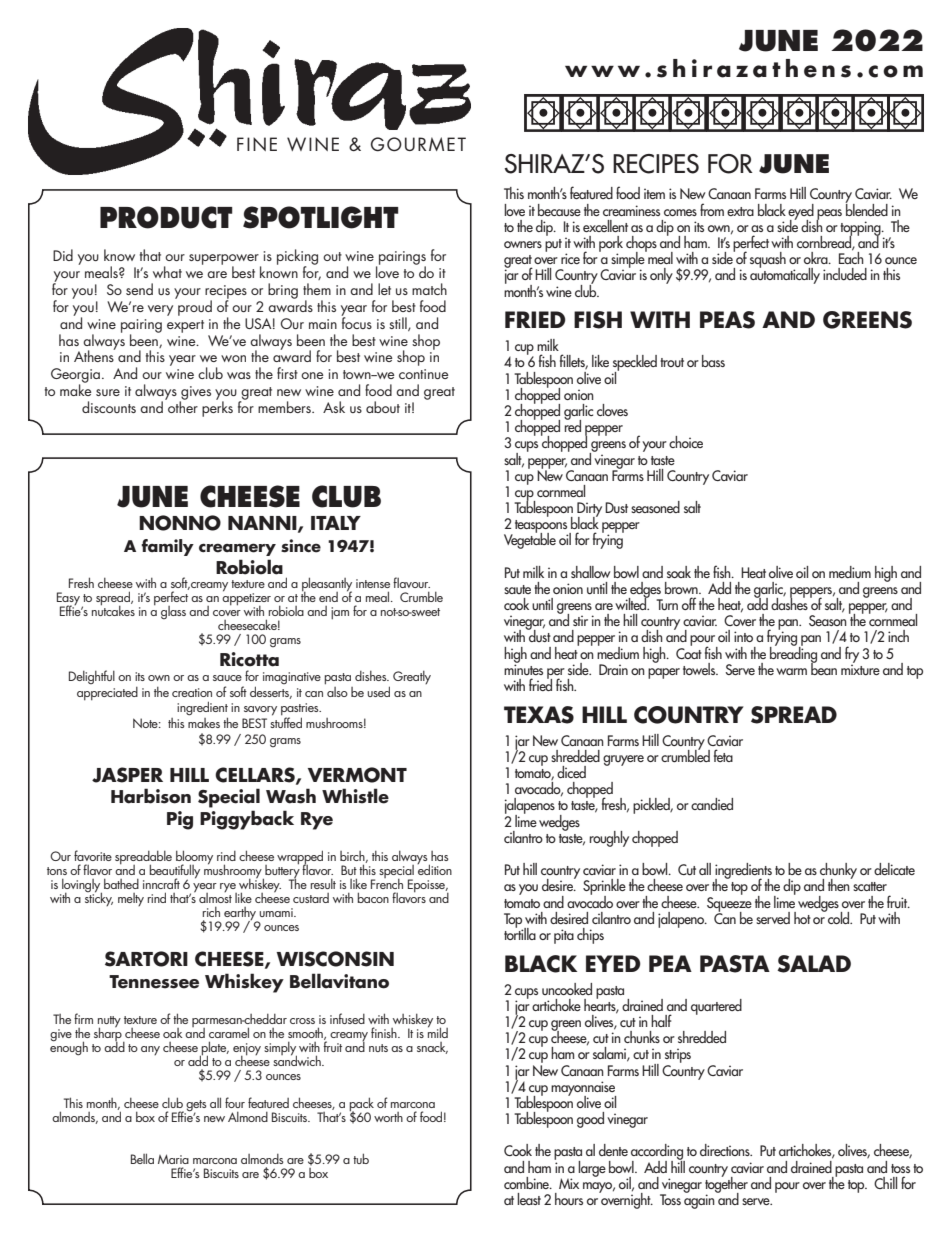  What do you see at coordinates (520, 932) in the image?
I see `tortilla` at bounding box center [520, 932].
